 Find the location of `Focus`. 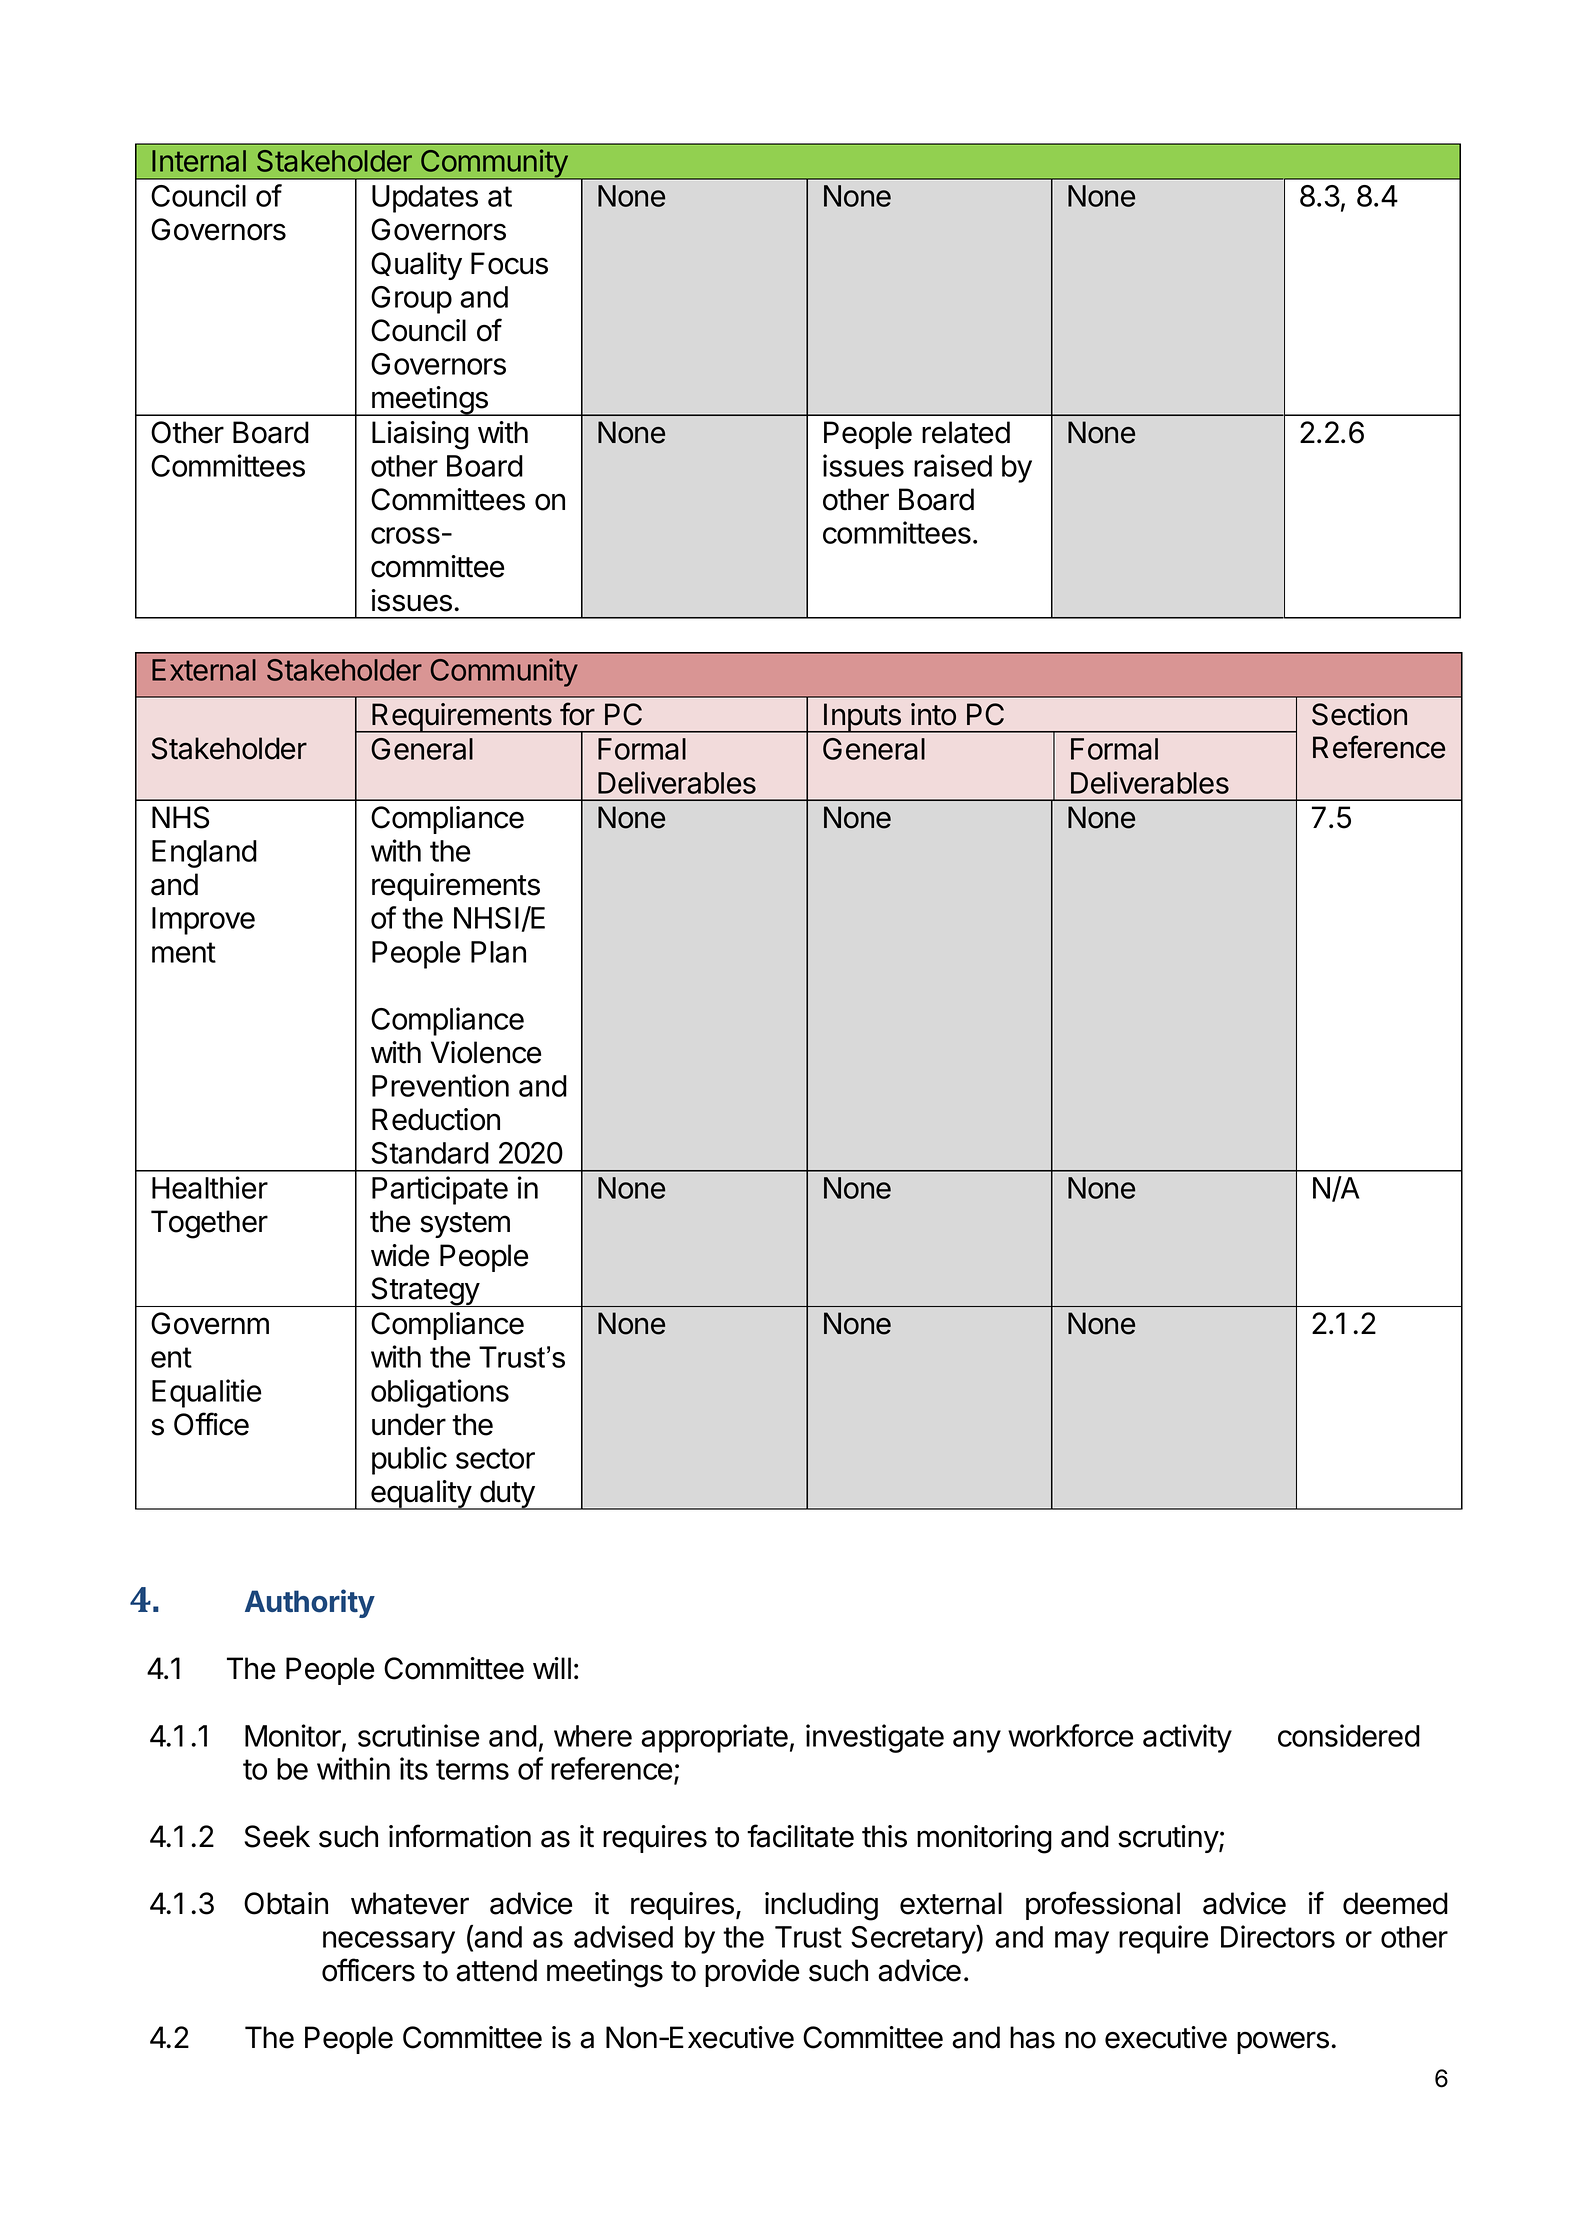

Focus is located at coordinates (509, 263).
